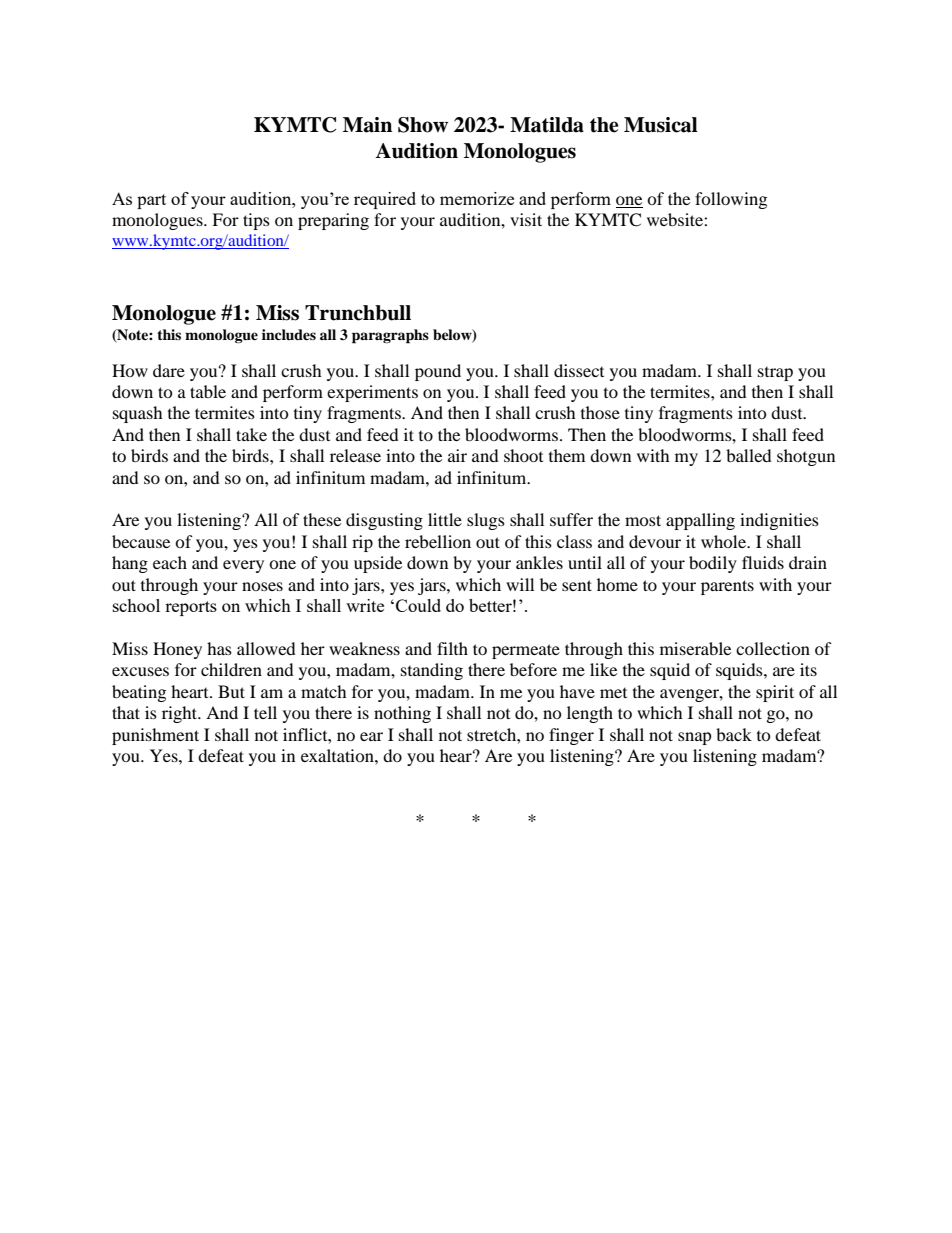 Image resolution: width=952 pixels, height=1233 pixels. I want to click on appalling, so click(700, 521).
